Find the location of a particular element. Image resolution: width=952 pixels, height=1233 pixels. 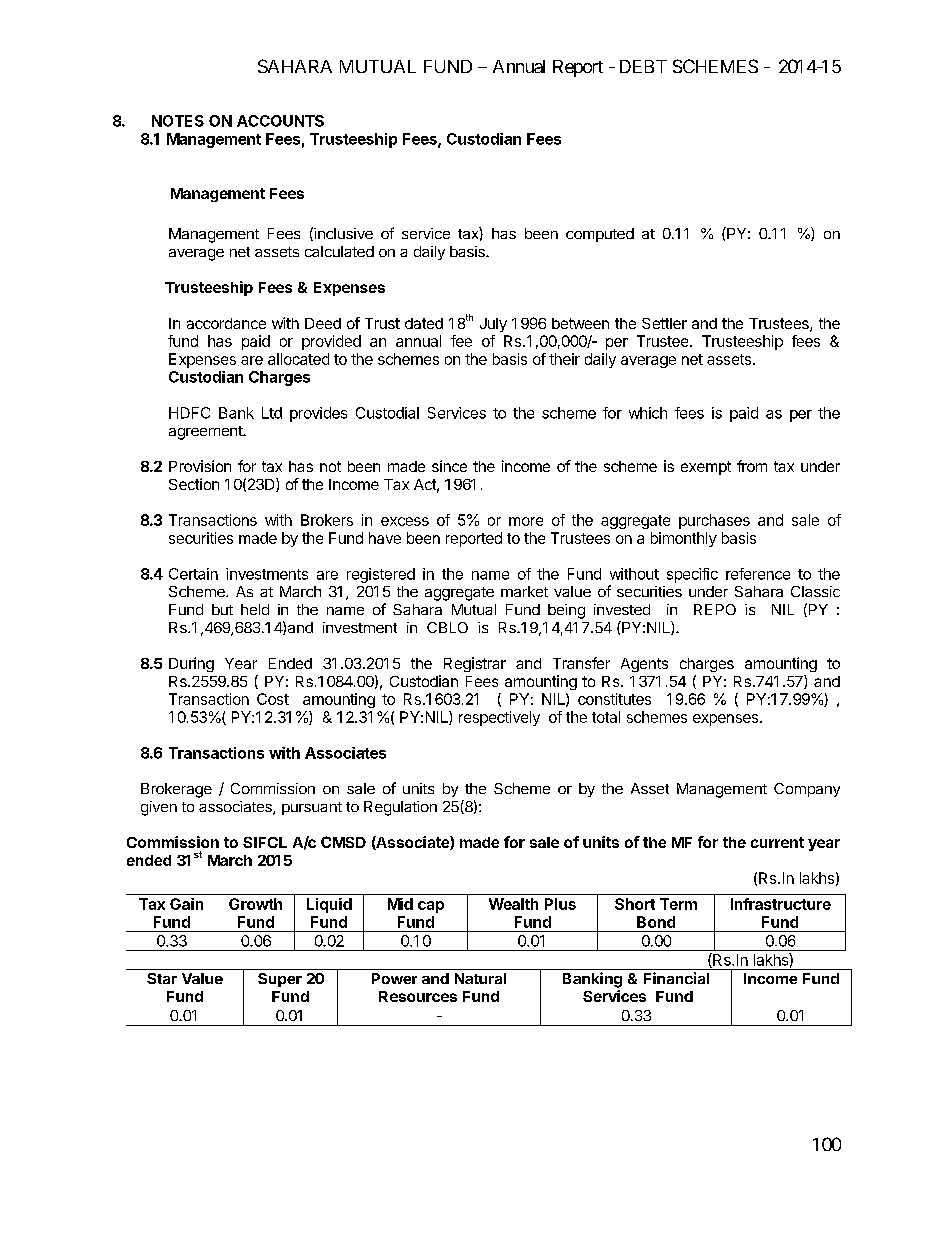

Natural is located at coordinates (480, 978).
